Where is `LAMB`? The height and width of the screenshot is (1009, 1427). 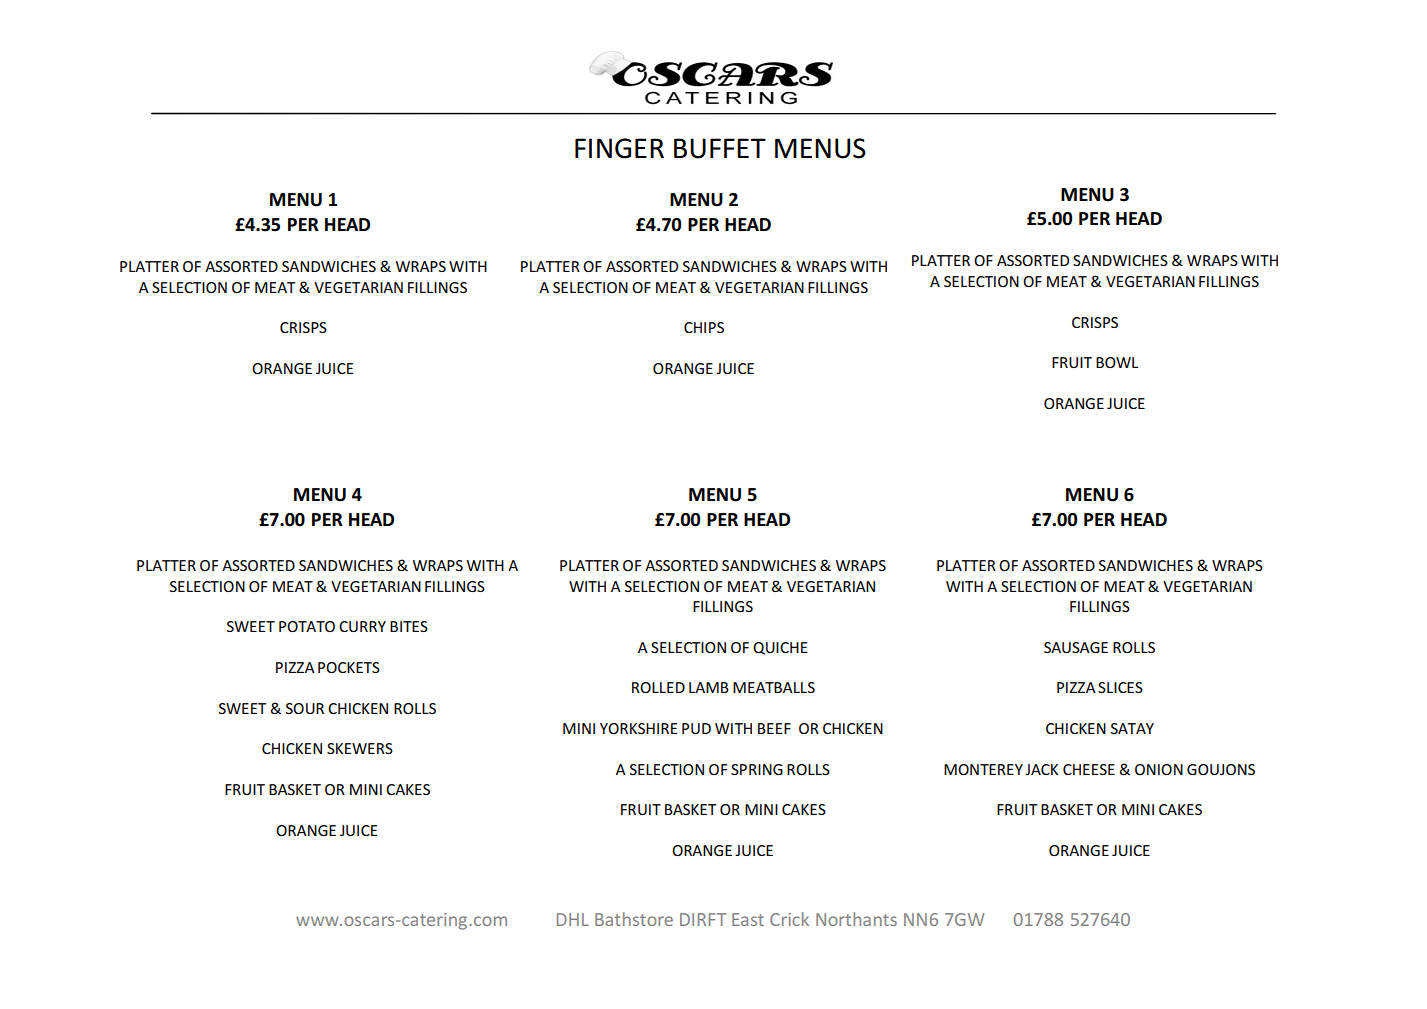
LAMB is located at coordinates (709, 687).
